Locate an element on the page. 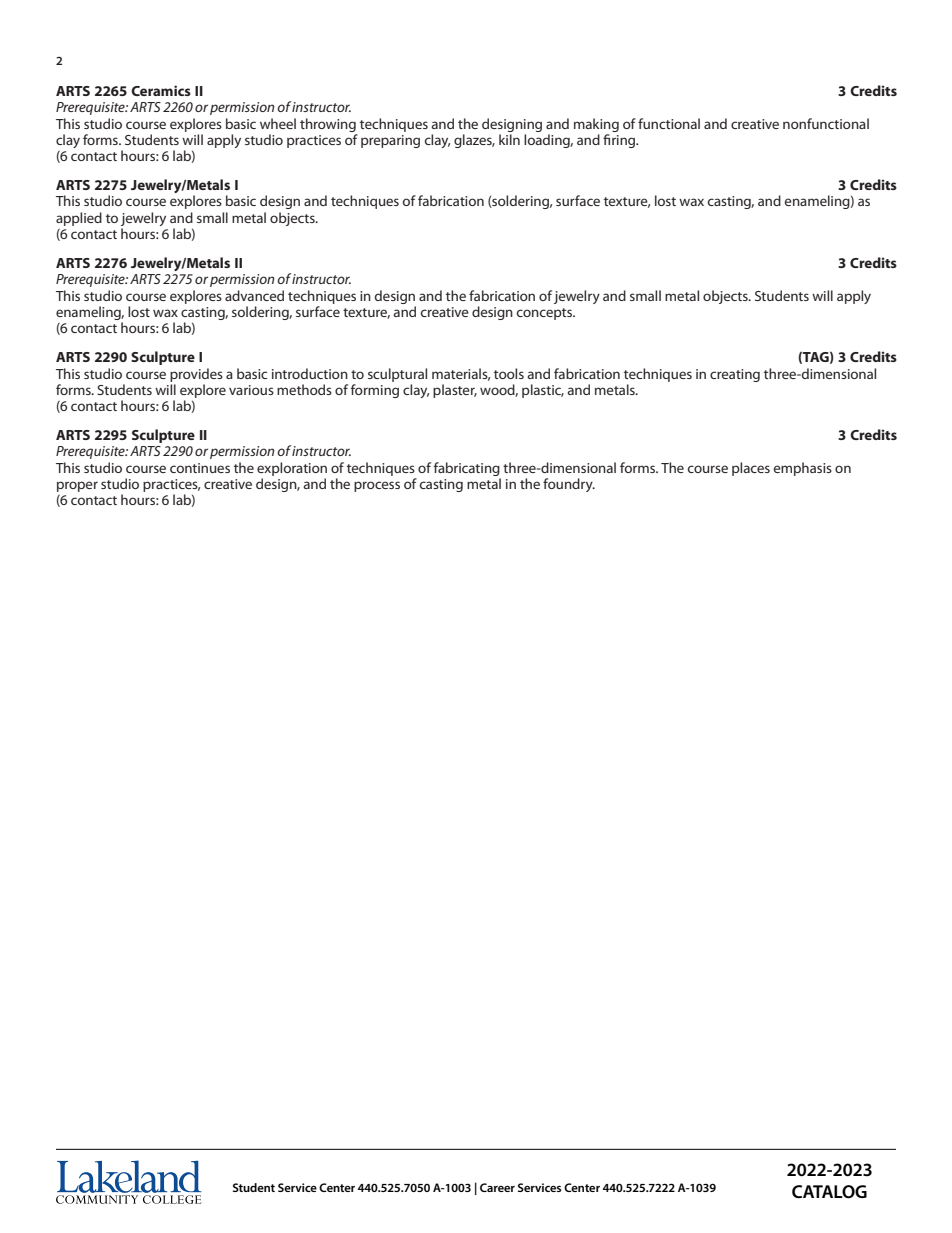  process is located at coordinates (377, 486).
